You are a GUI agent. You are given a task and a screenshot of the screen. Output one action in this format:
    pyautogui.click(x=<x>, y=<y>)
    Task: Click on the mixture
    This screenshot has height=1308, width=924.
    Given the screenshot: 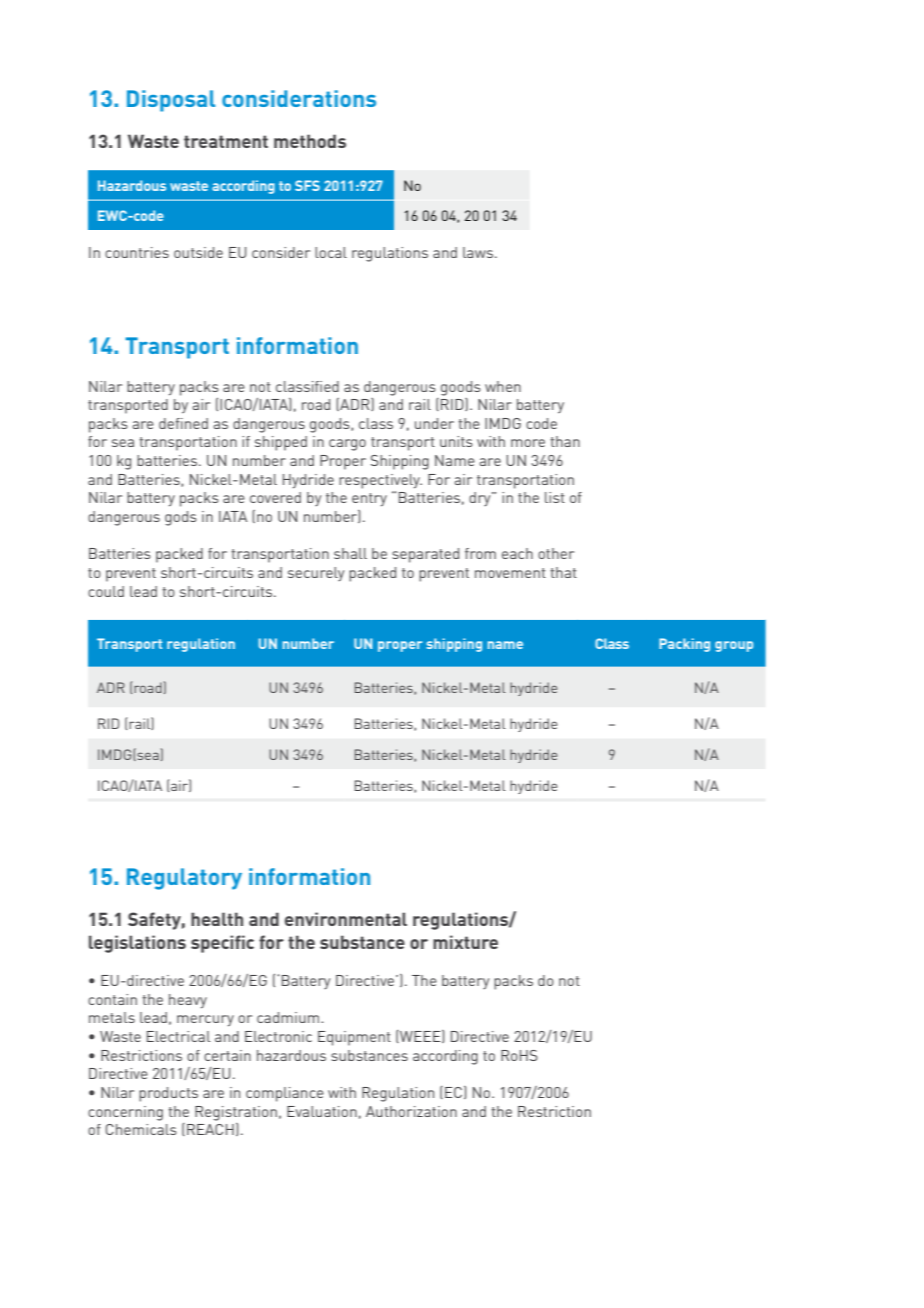 What is the action you would take?
    pyautogui.click(x=465, y=942)
